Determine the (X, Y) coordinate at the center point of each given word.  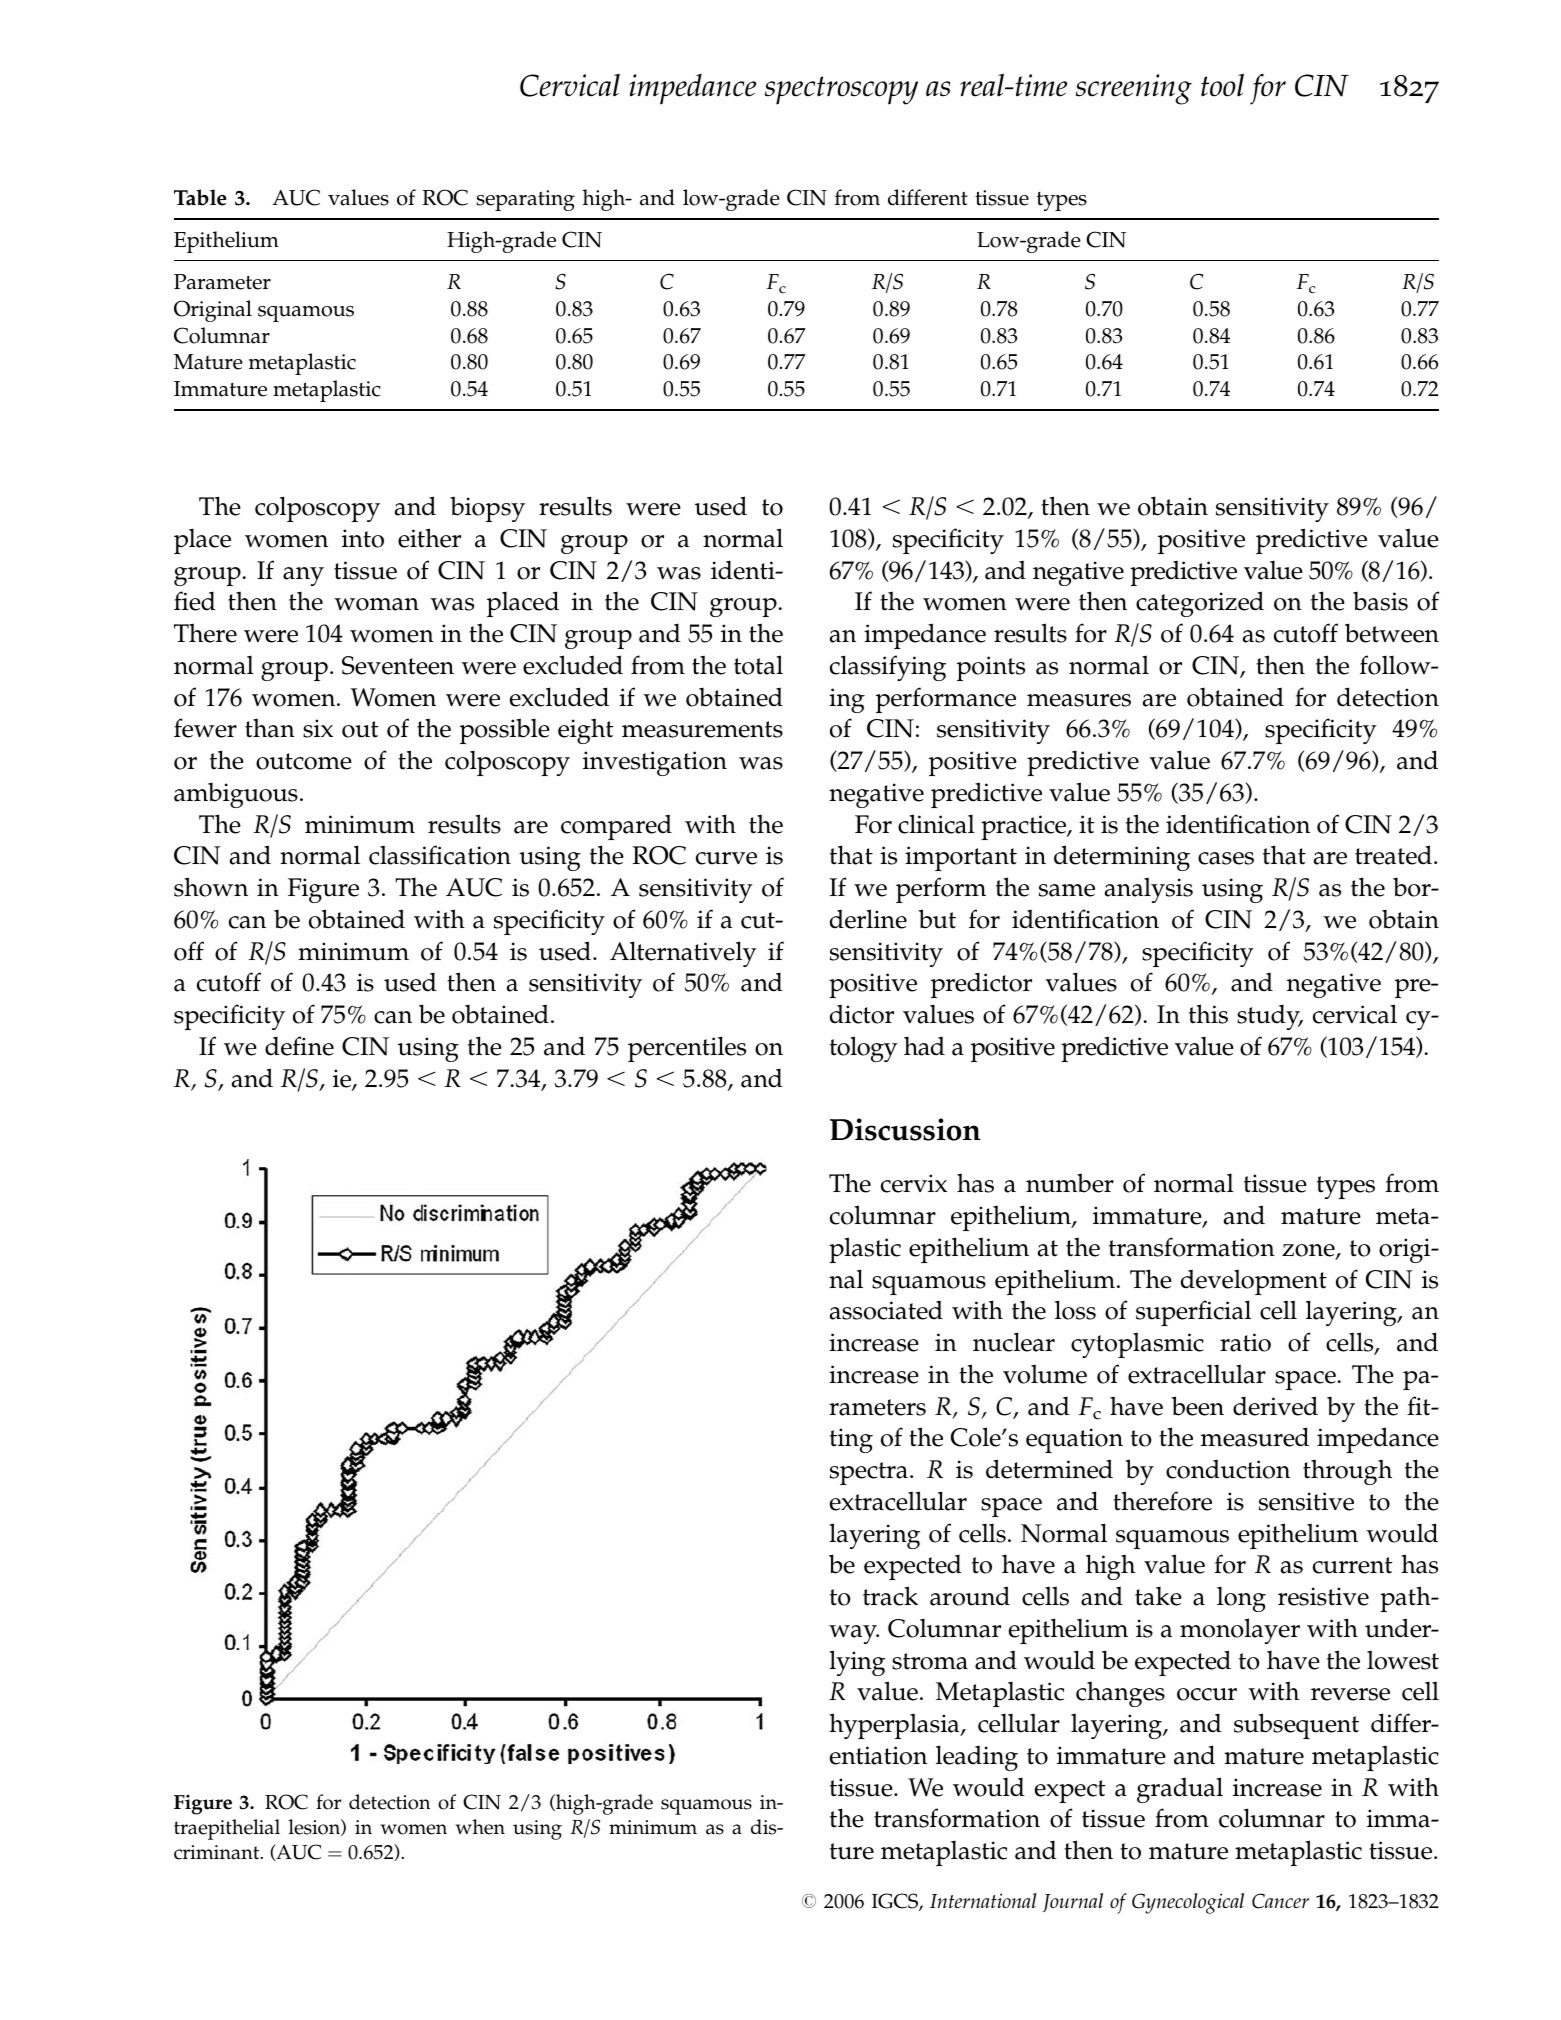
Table (200, 197)
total (758, 665)
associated (886, 1310)
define (299, 1046)
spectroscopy (841, 90)
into (363, 538)
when (480, 1827)
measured (1255, 1437)
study (1269, 1017)
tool (1222, 85)
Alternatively (683, 954)
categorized (1200, 604)
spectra (869, 1473)
